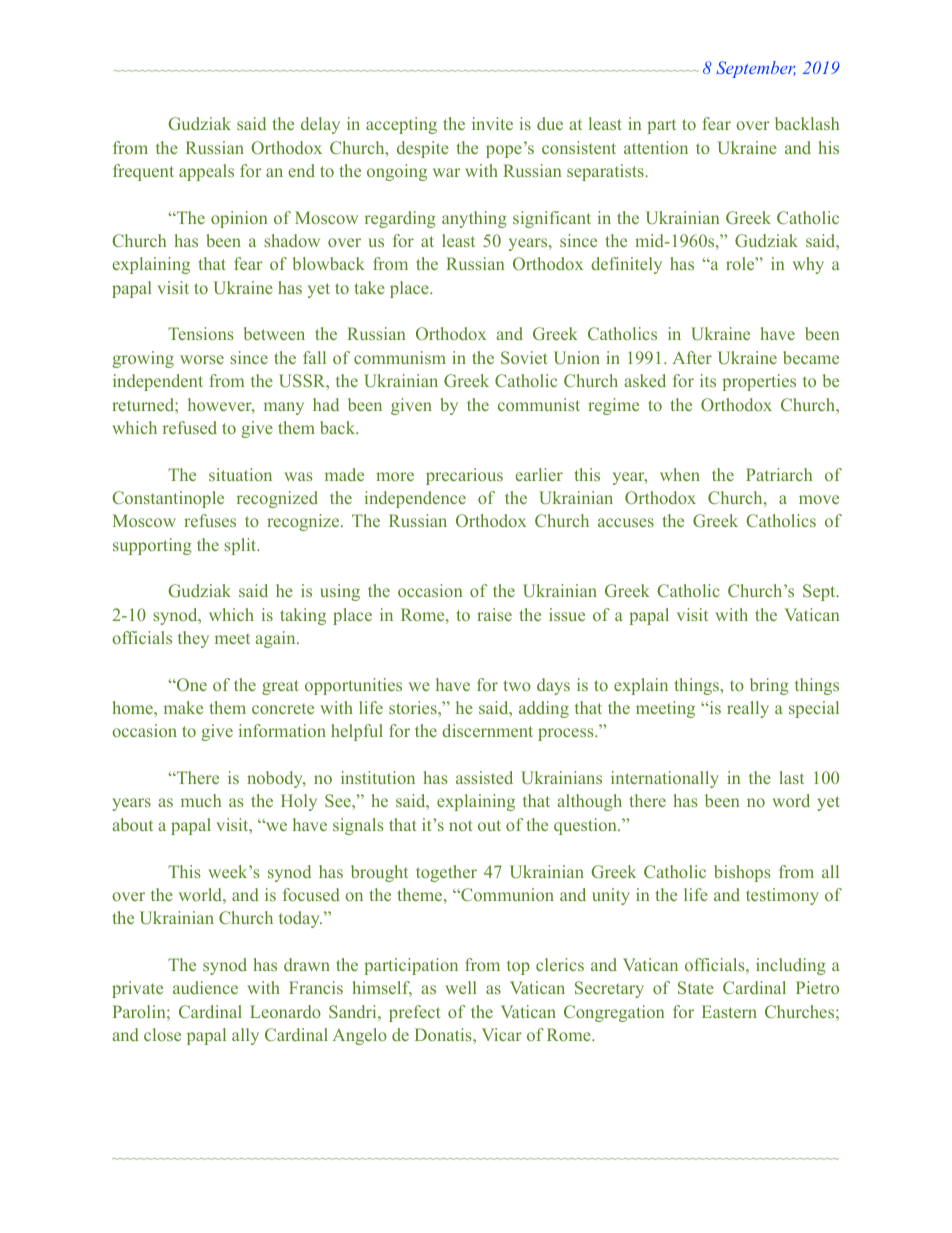 Image resolution: width=952 pixels, height=1233 pixels. What do you see at coordinates (759, 382) in the image?
I see `properties` at bounding box center [759, 382].
